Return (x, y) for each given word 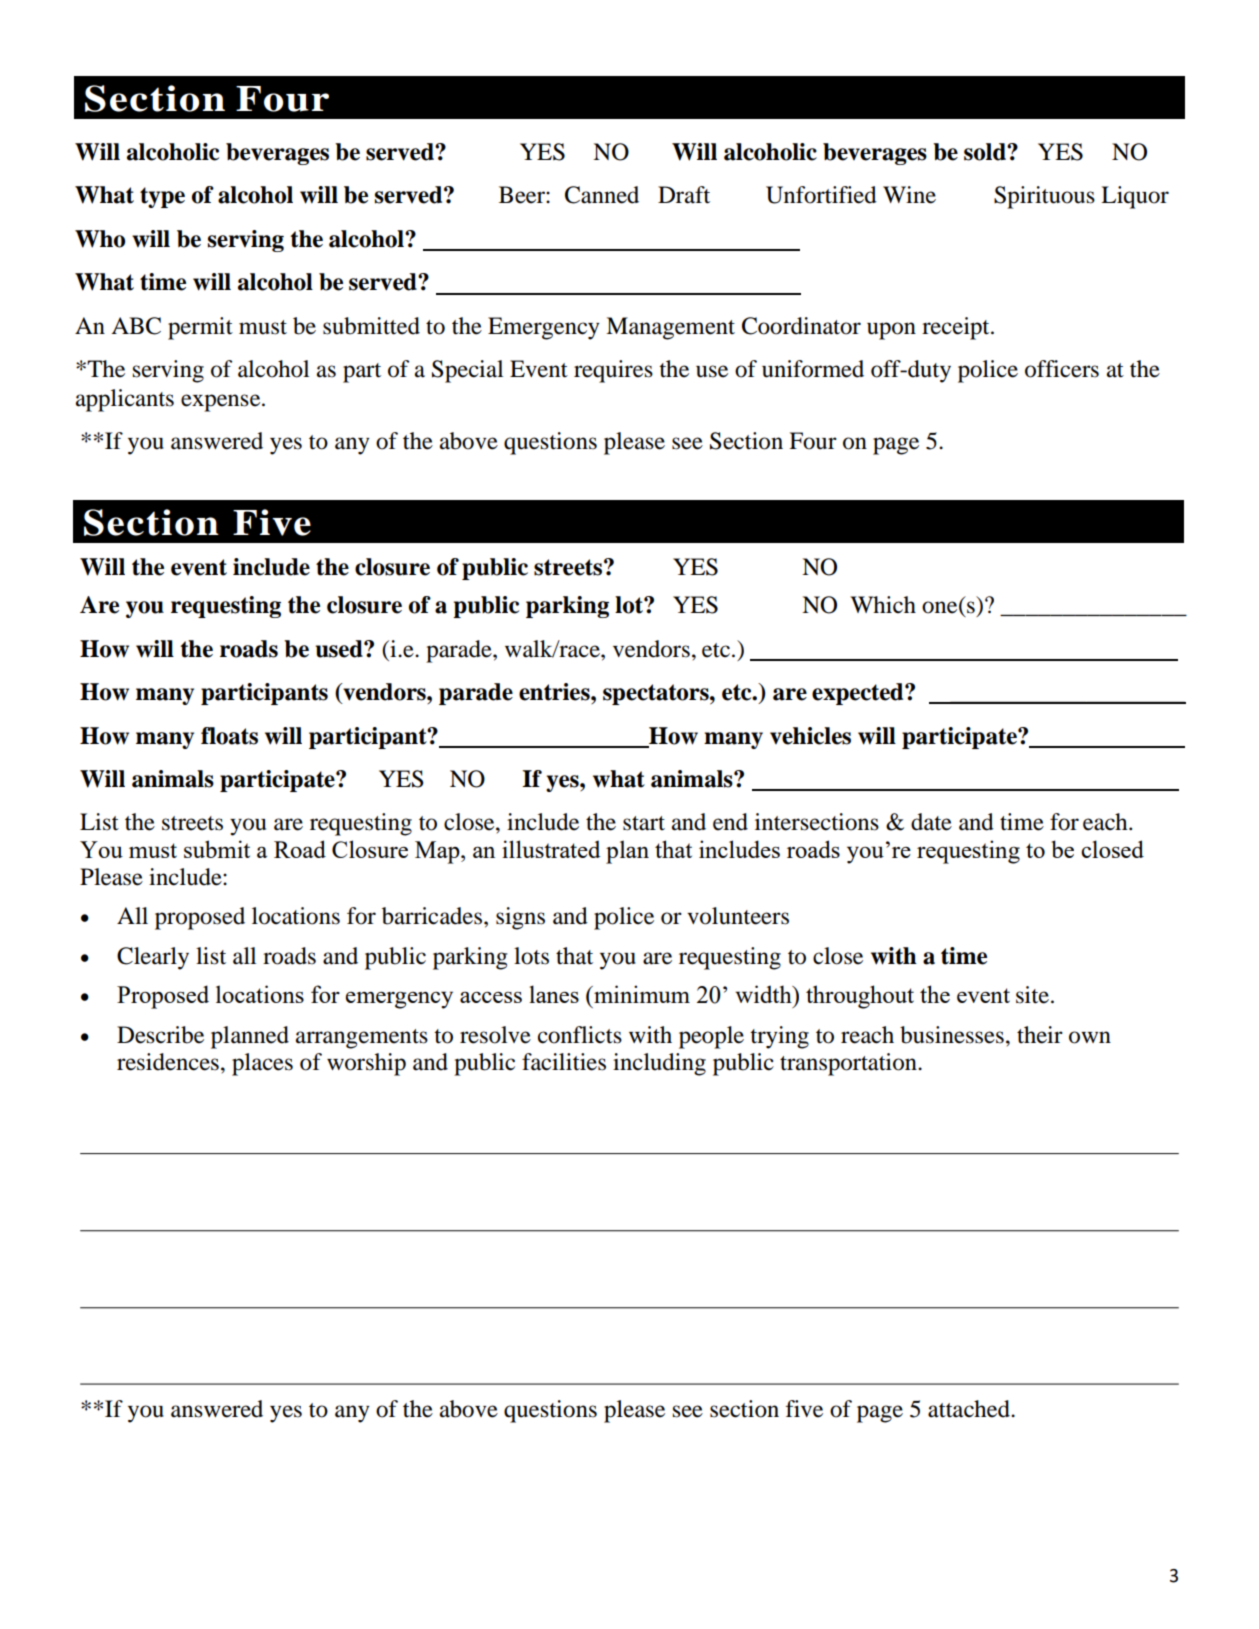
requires (613, 371)
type (162, 197)
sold (986, 152)
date (931, 822)
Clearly (153, 958)
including (659, 1064)
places (262, 1064)
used (340, 649)
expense (222, 403)
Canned (602, 195)
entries (555, 692)
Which (883, 604)
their (1040, 1035)
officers (1062, 369)
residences (168, 1062)
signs (520, 918)
